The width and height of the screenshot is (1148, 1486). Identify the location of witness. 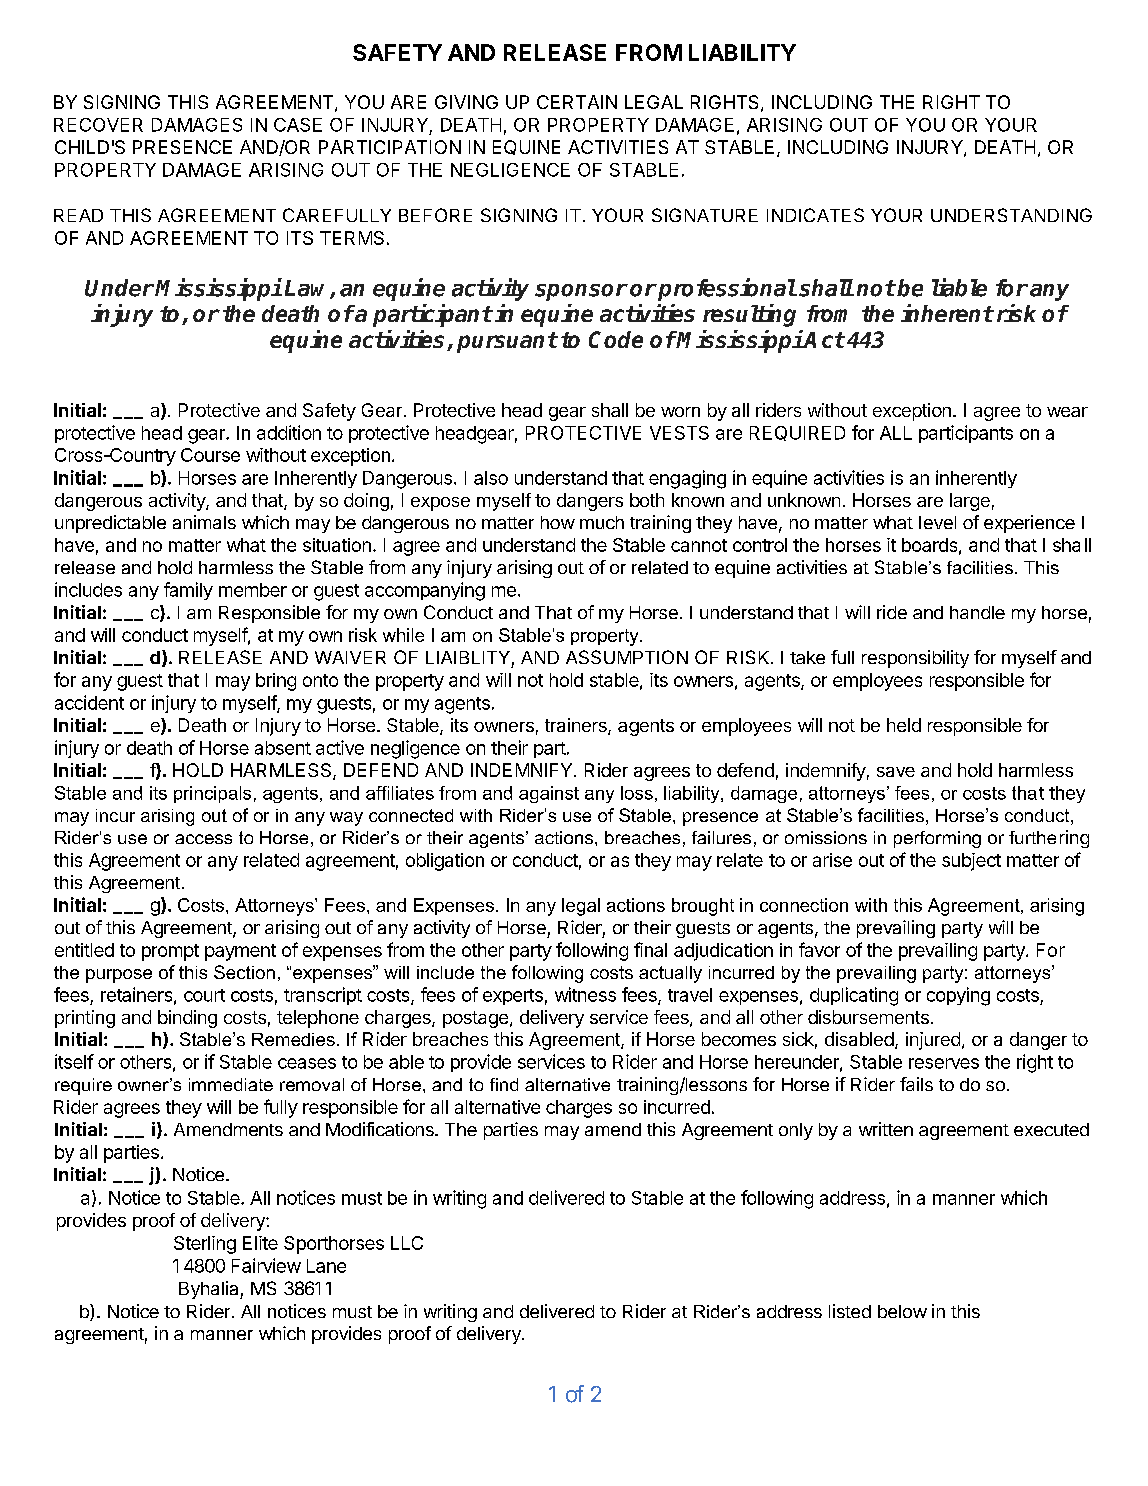
(585, 994).
